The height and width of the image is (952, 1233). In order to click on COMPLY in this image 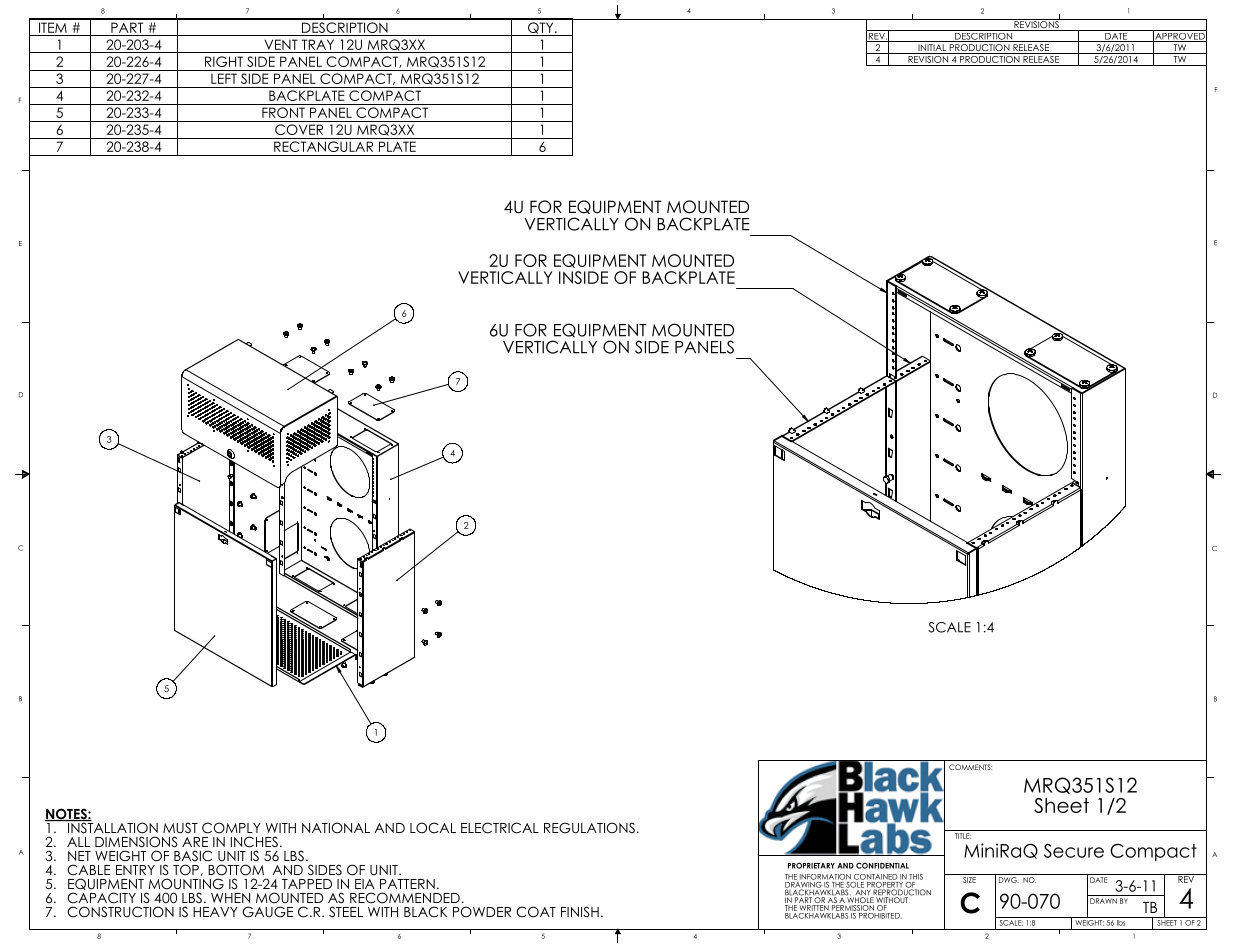, I will do `click(231, 828)`.
